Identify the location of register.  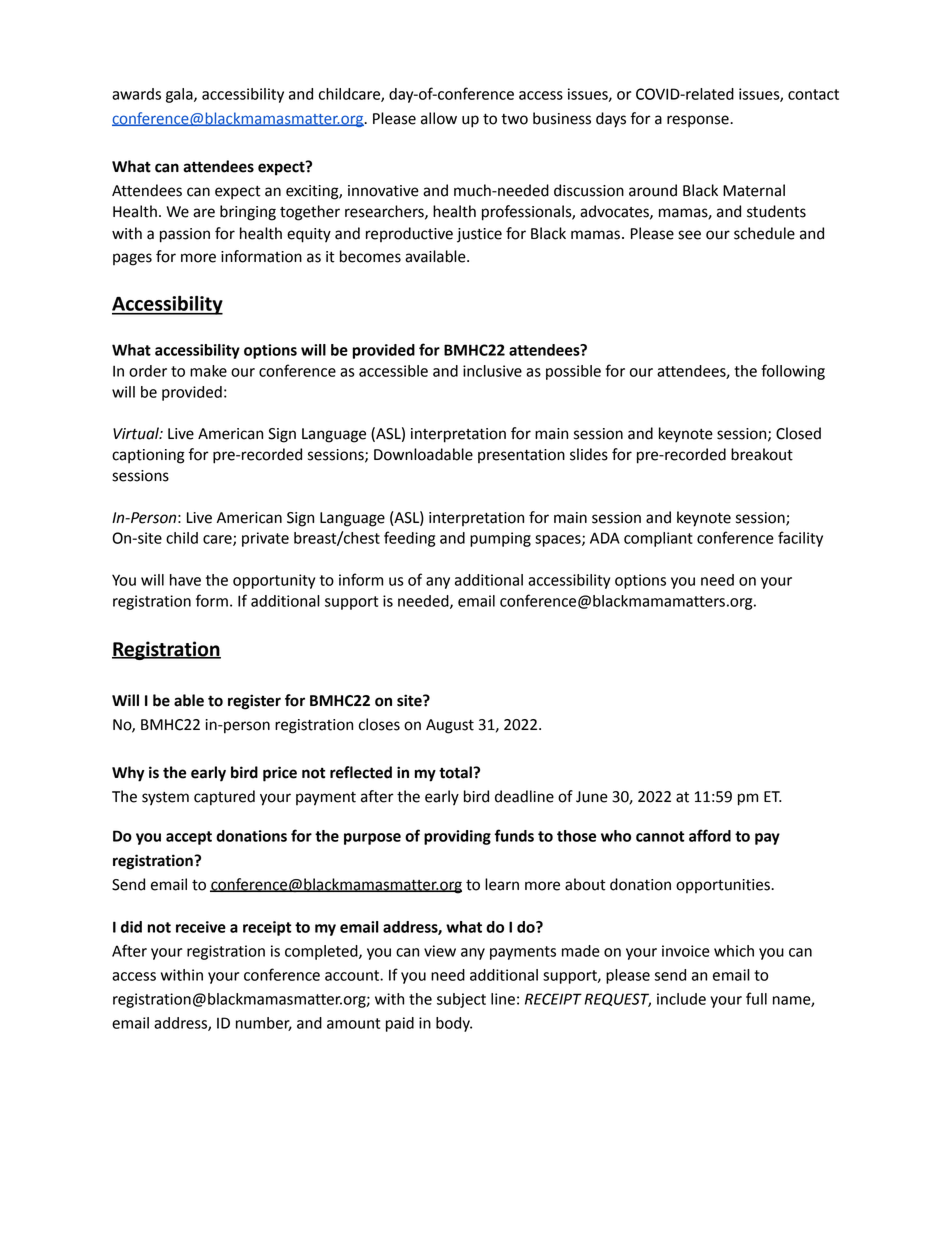
(254, 702).
